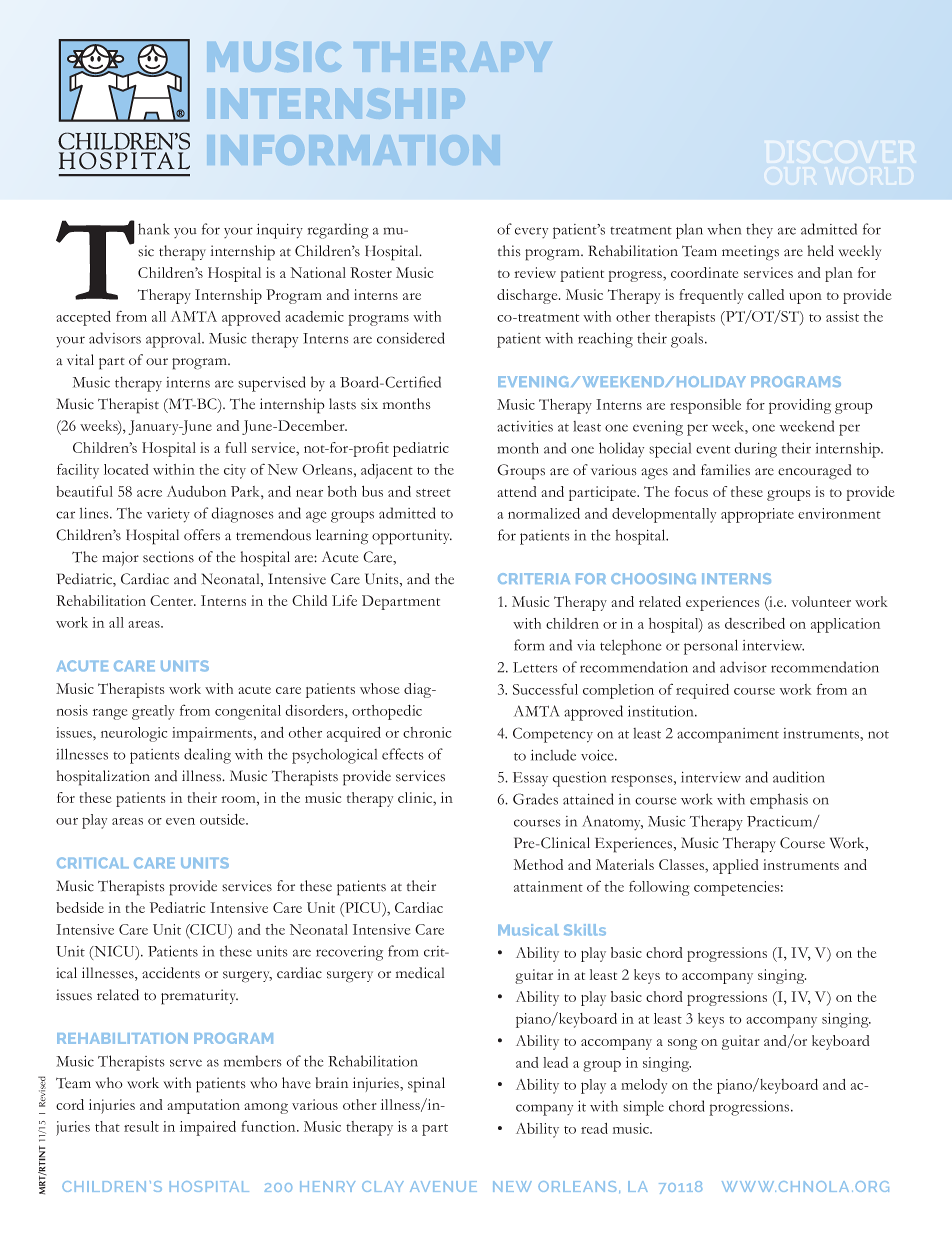 The image size is (952, 1233). I want to click on this, so click(509, 251).
